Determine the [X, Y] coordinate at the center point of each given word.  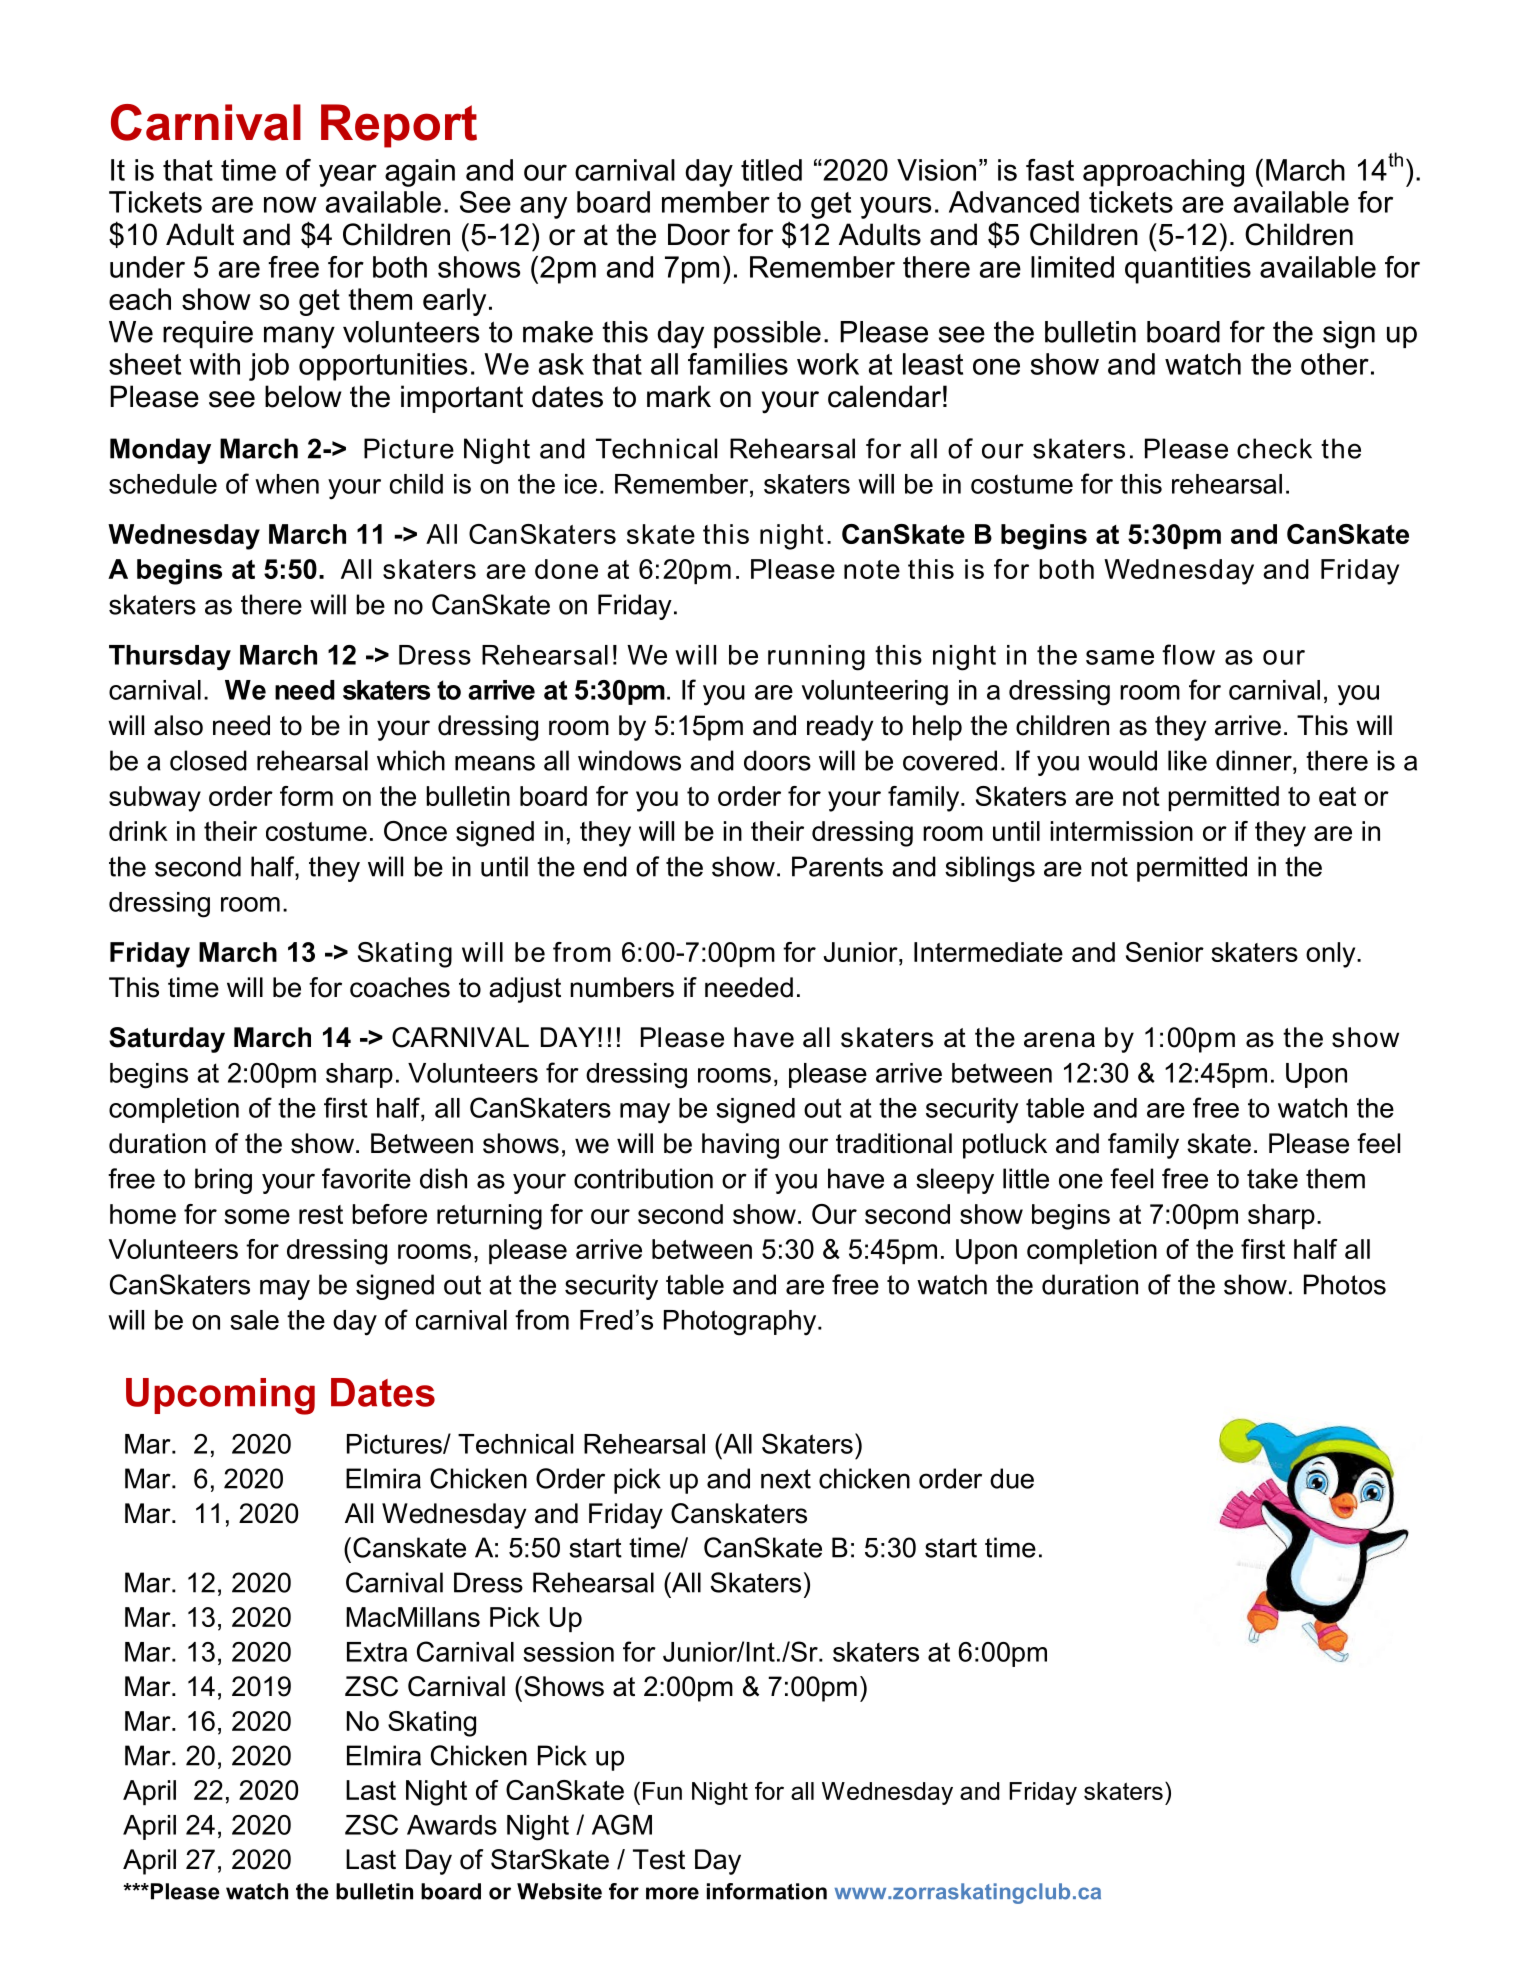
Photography [741, 1323]
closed [208, 760]
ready [840, 728]
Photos [1345, 1284]
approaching [1163, 173]
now [290, 204]
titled [771, 170]
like [1187, 760]
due [1012, 1478]
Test [659, 1859]
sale [254, 1320]
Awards [452, 1825]
